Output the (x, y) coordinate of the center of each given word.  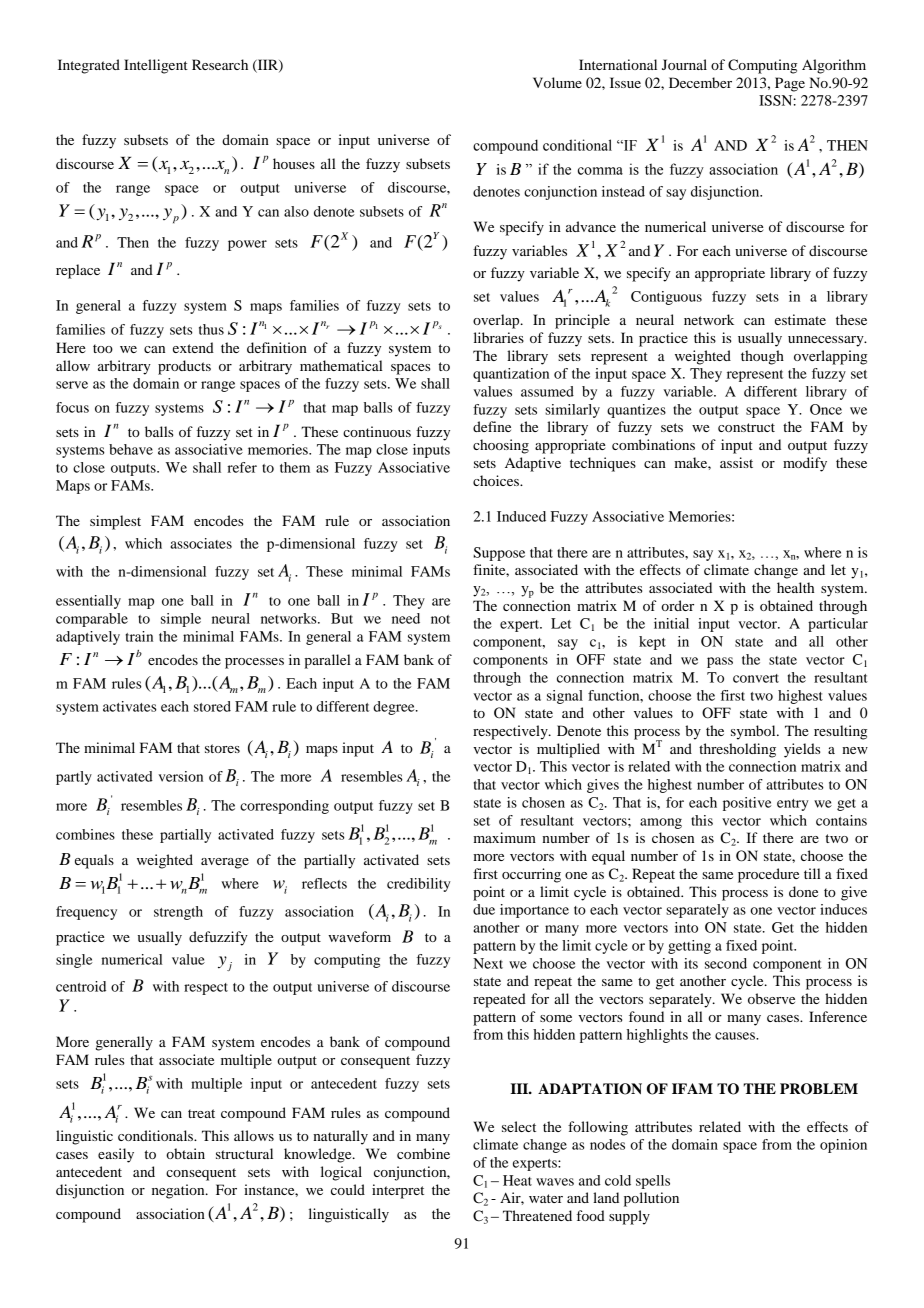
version (180, 776)
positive (747, 804)
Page (790, 84)
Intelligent (156, 66)
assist (736, 462)
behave (131, 449)
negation (179, 1191)
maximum (504, 837)
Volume (557, 82)
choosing (501, 446)
